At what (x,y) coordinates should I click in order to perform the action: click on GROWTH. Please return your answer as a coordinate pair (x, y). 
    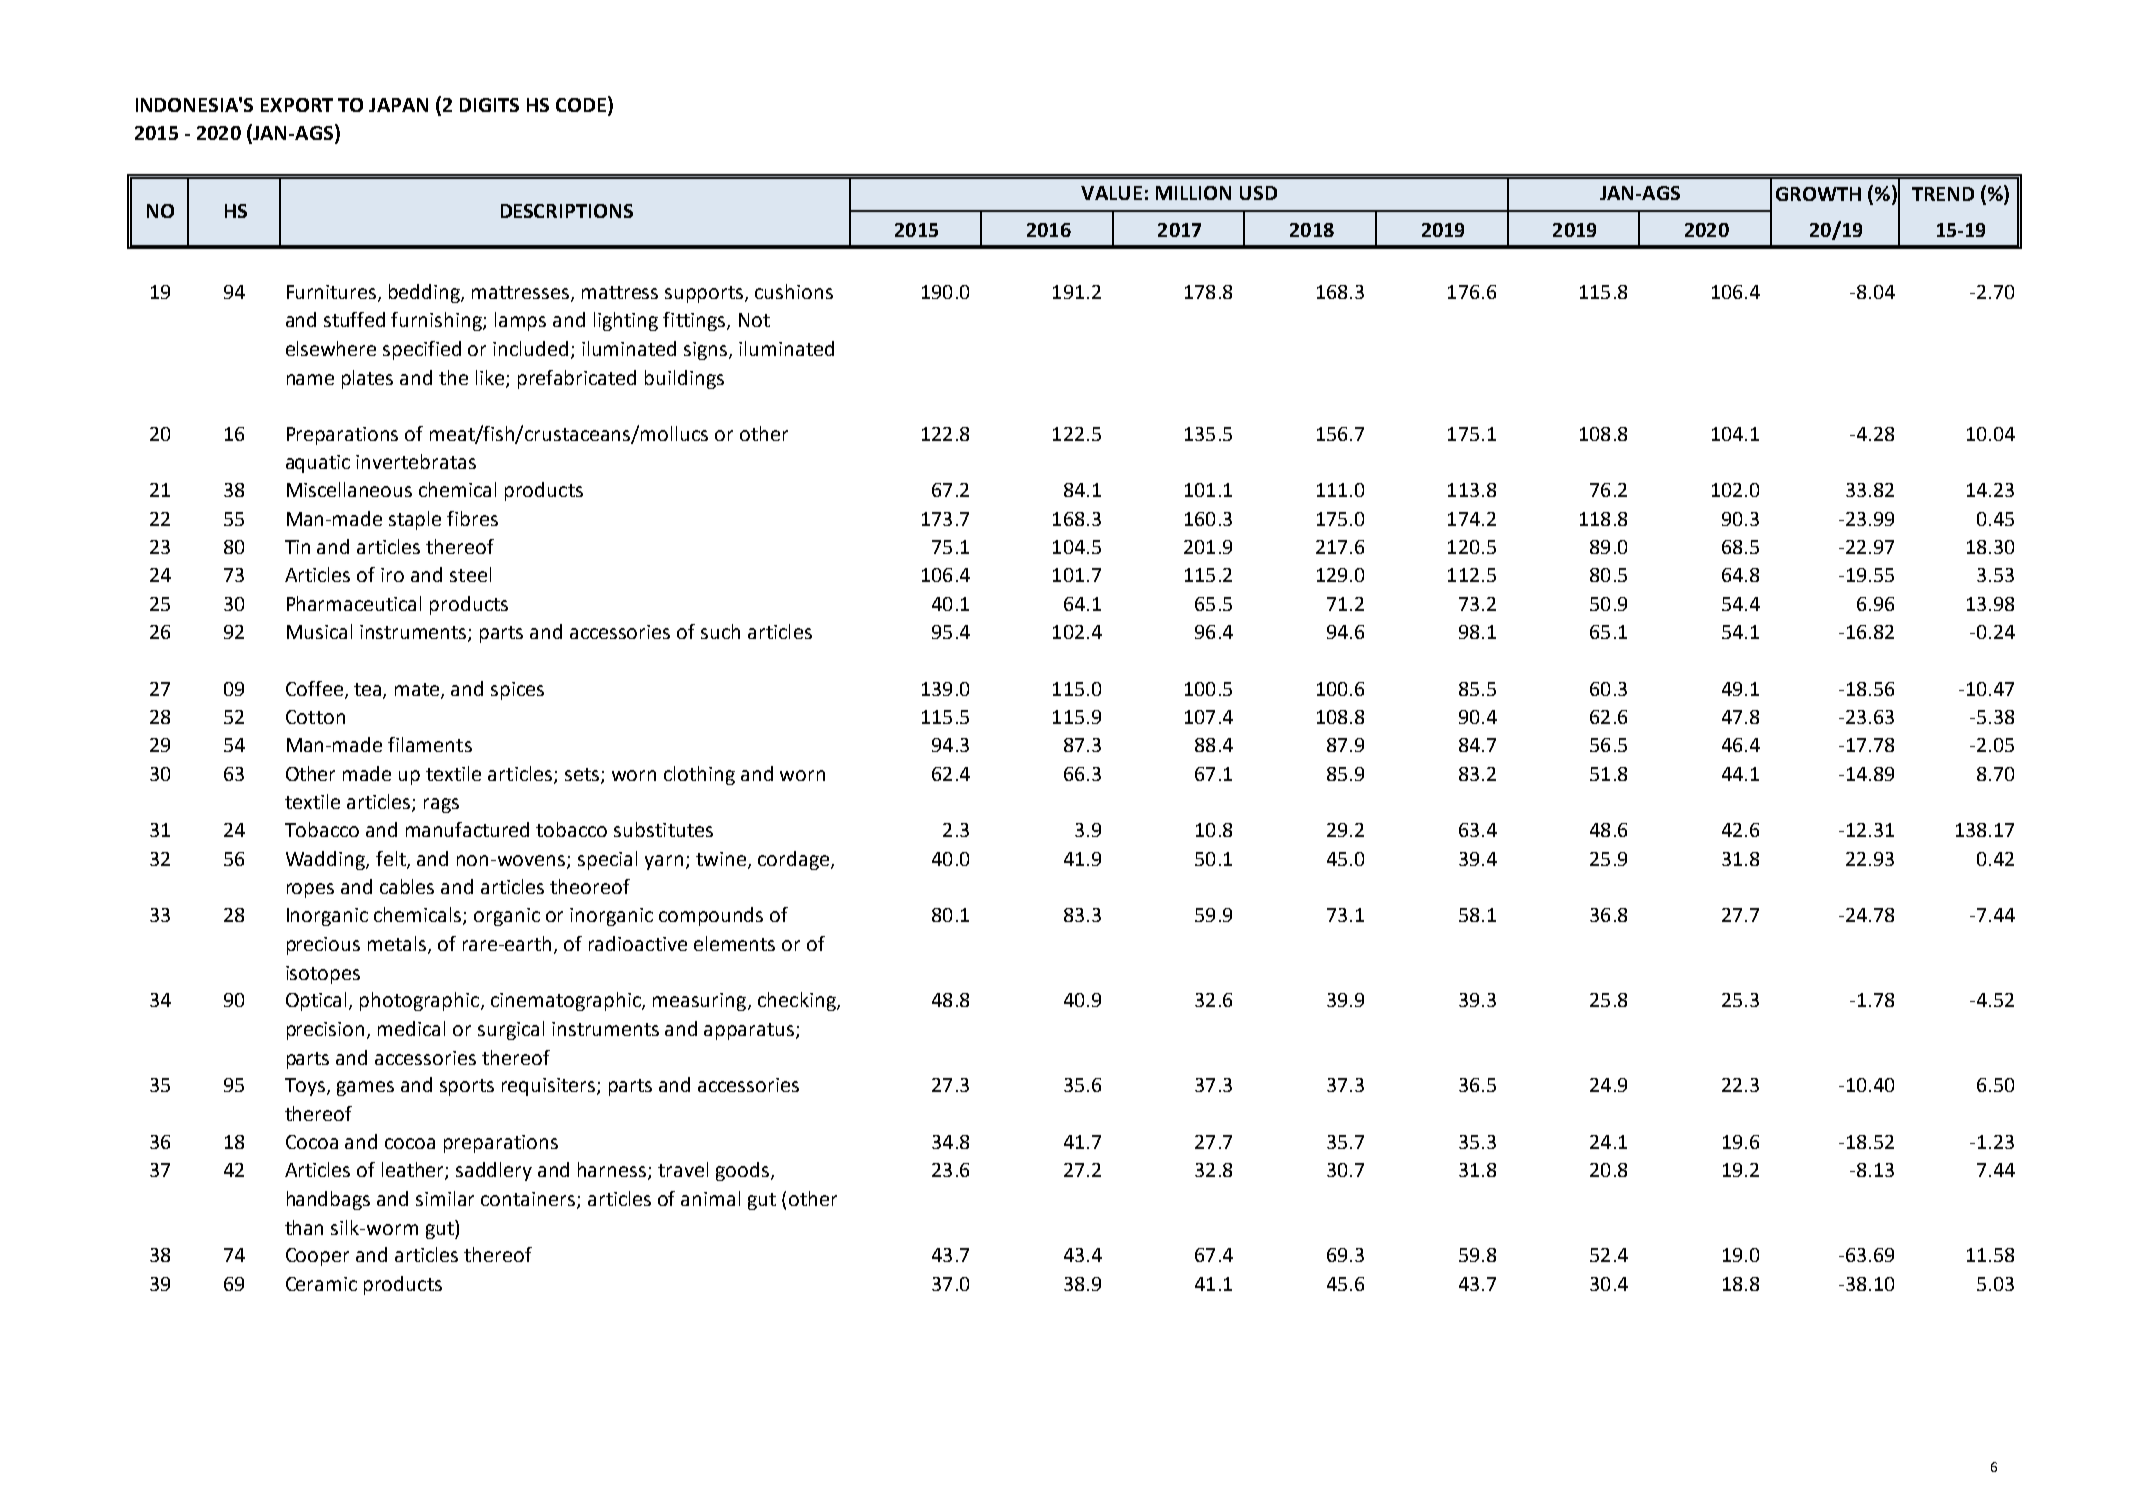
    Looking at the image, I should click on (1818, 194).
